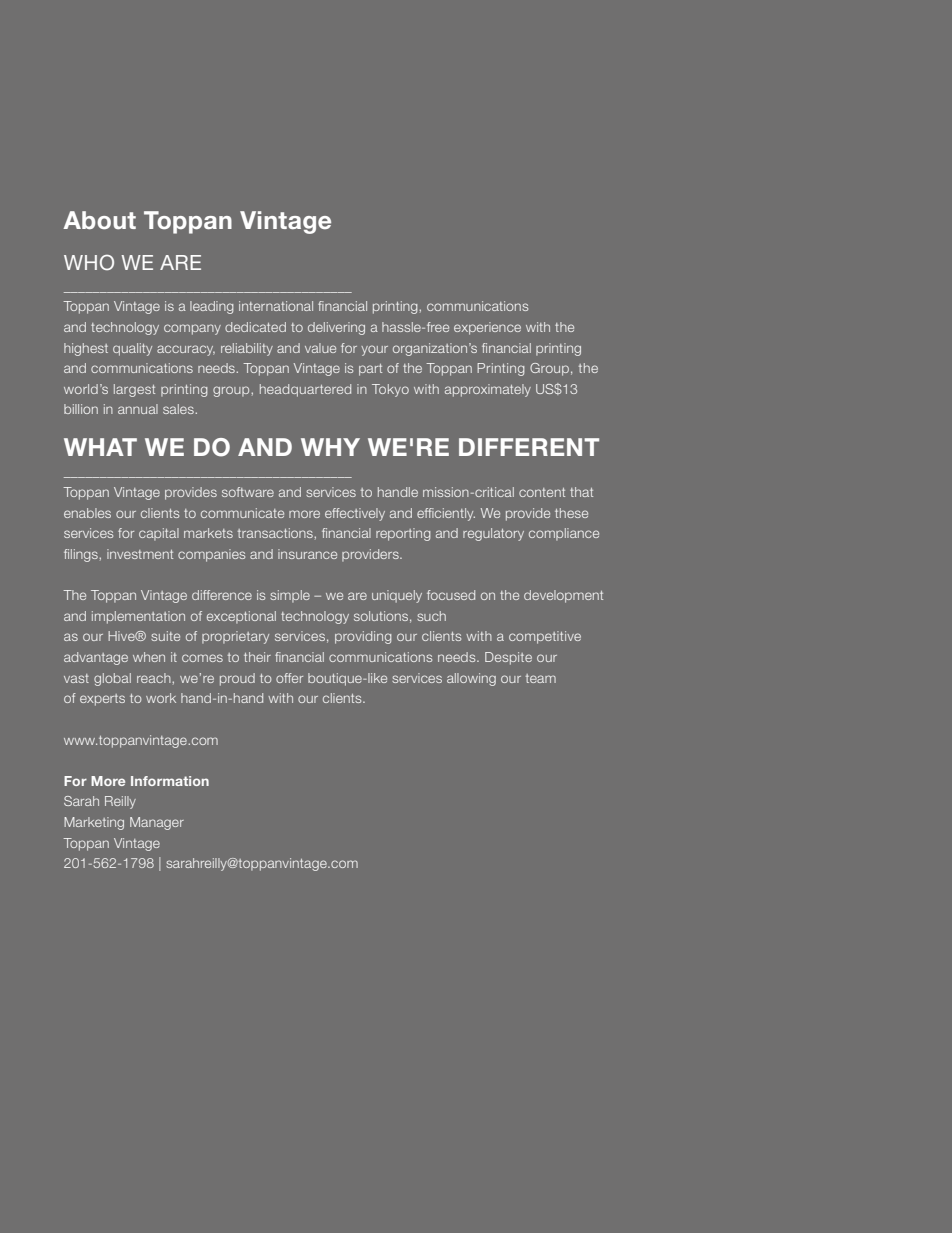 Image resolution: width=952 pixels, height=1233 pixels. Describe the element at coordinates (157, 823) in the screenshot. I see `Manager` at that location.
